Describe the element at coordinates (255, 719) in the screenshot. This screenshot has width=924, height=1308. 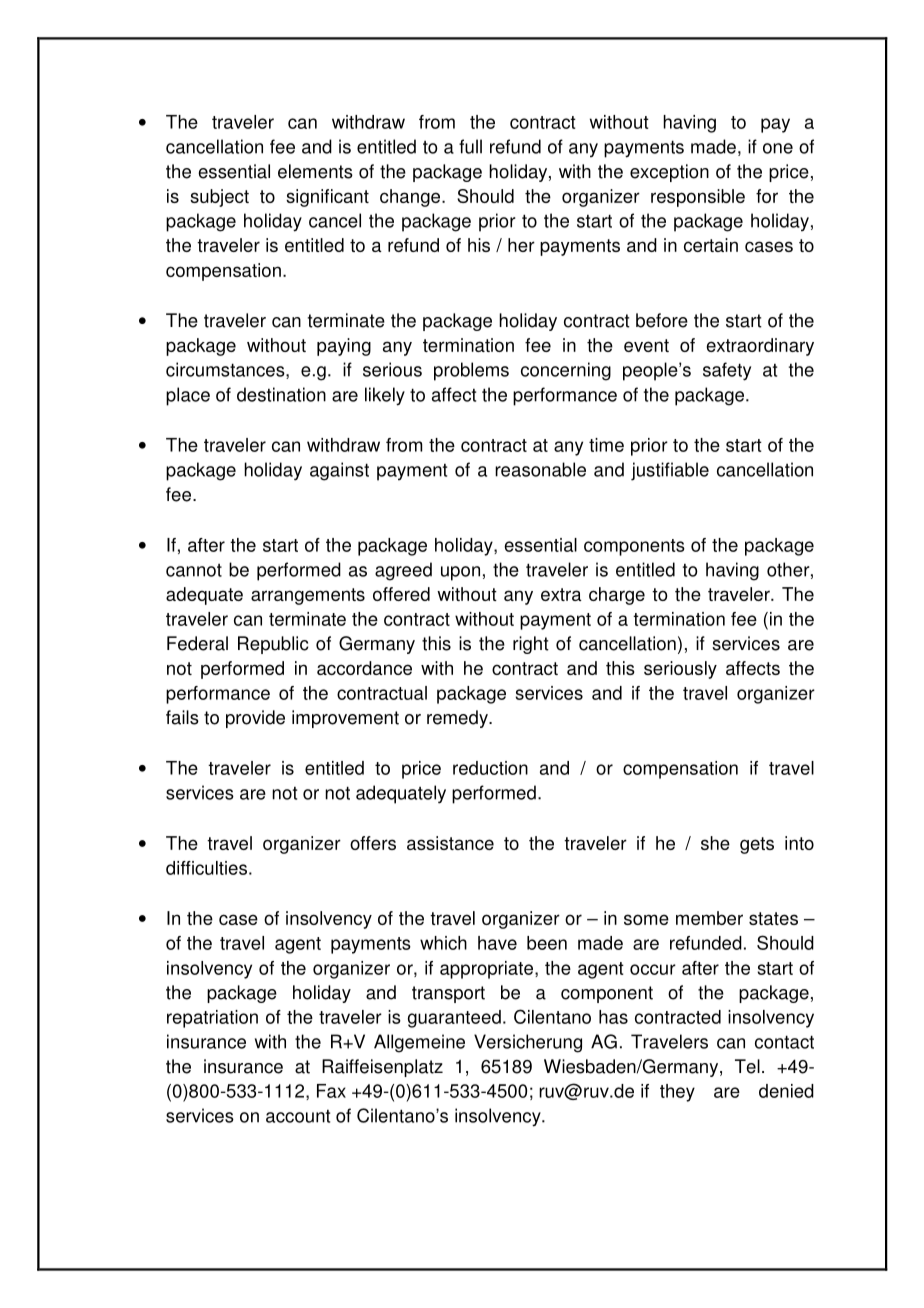
I see `provide` at that location.
